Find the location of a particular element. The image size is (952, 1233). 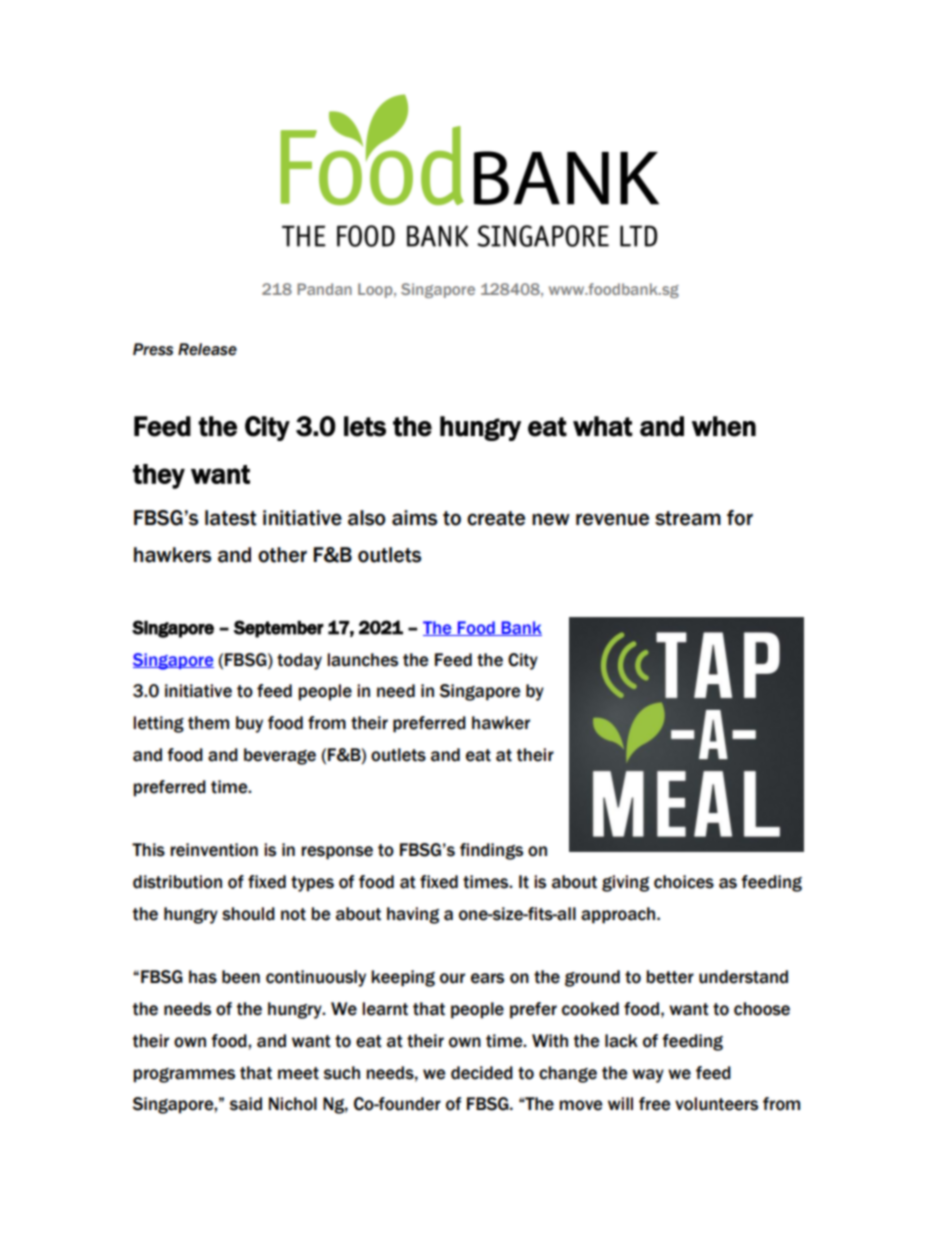

when is located at coordinates (724, 426).
